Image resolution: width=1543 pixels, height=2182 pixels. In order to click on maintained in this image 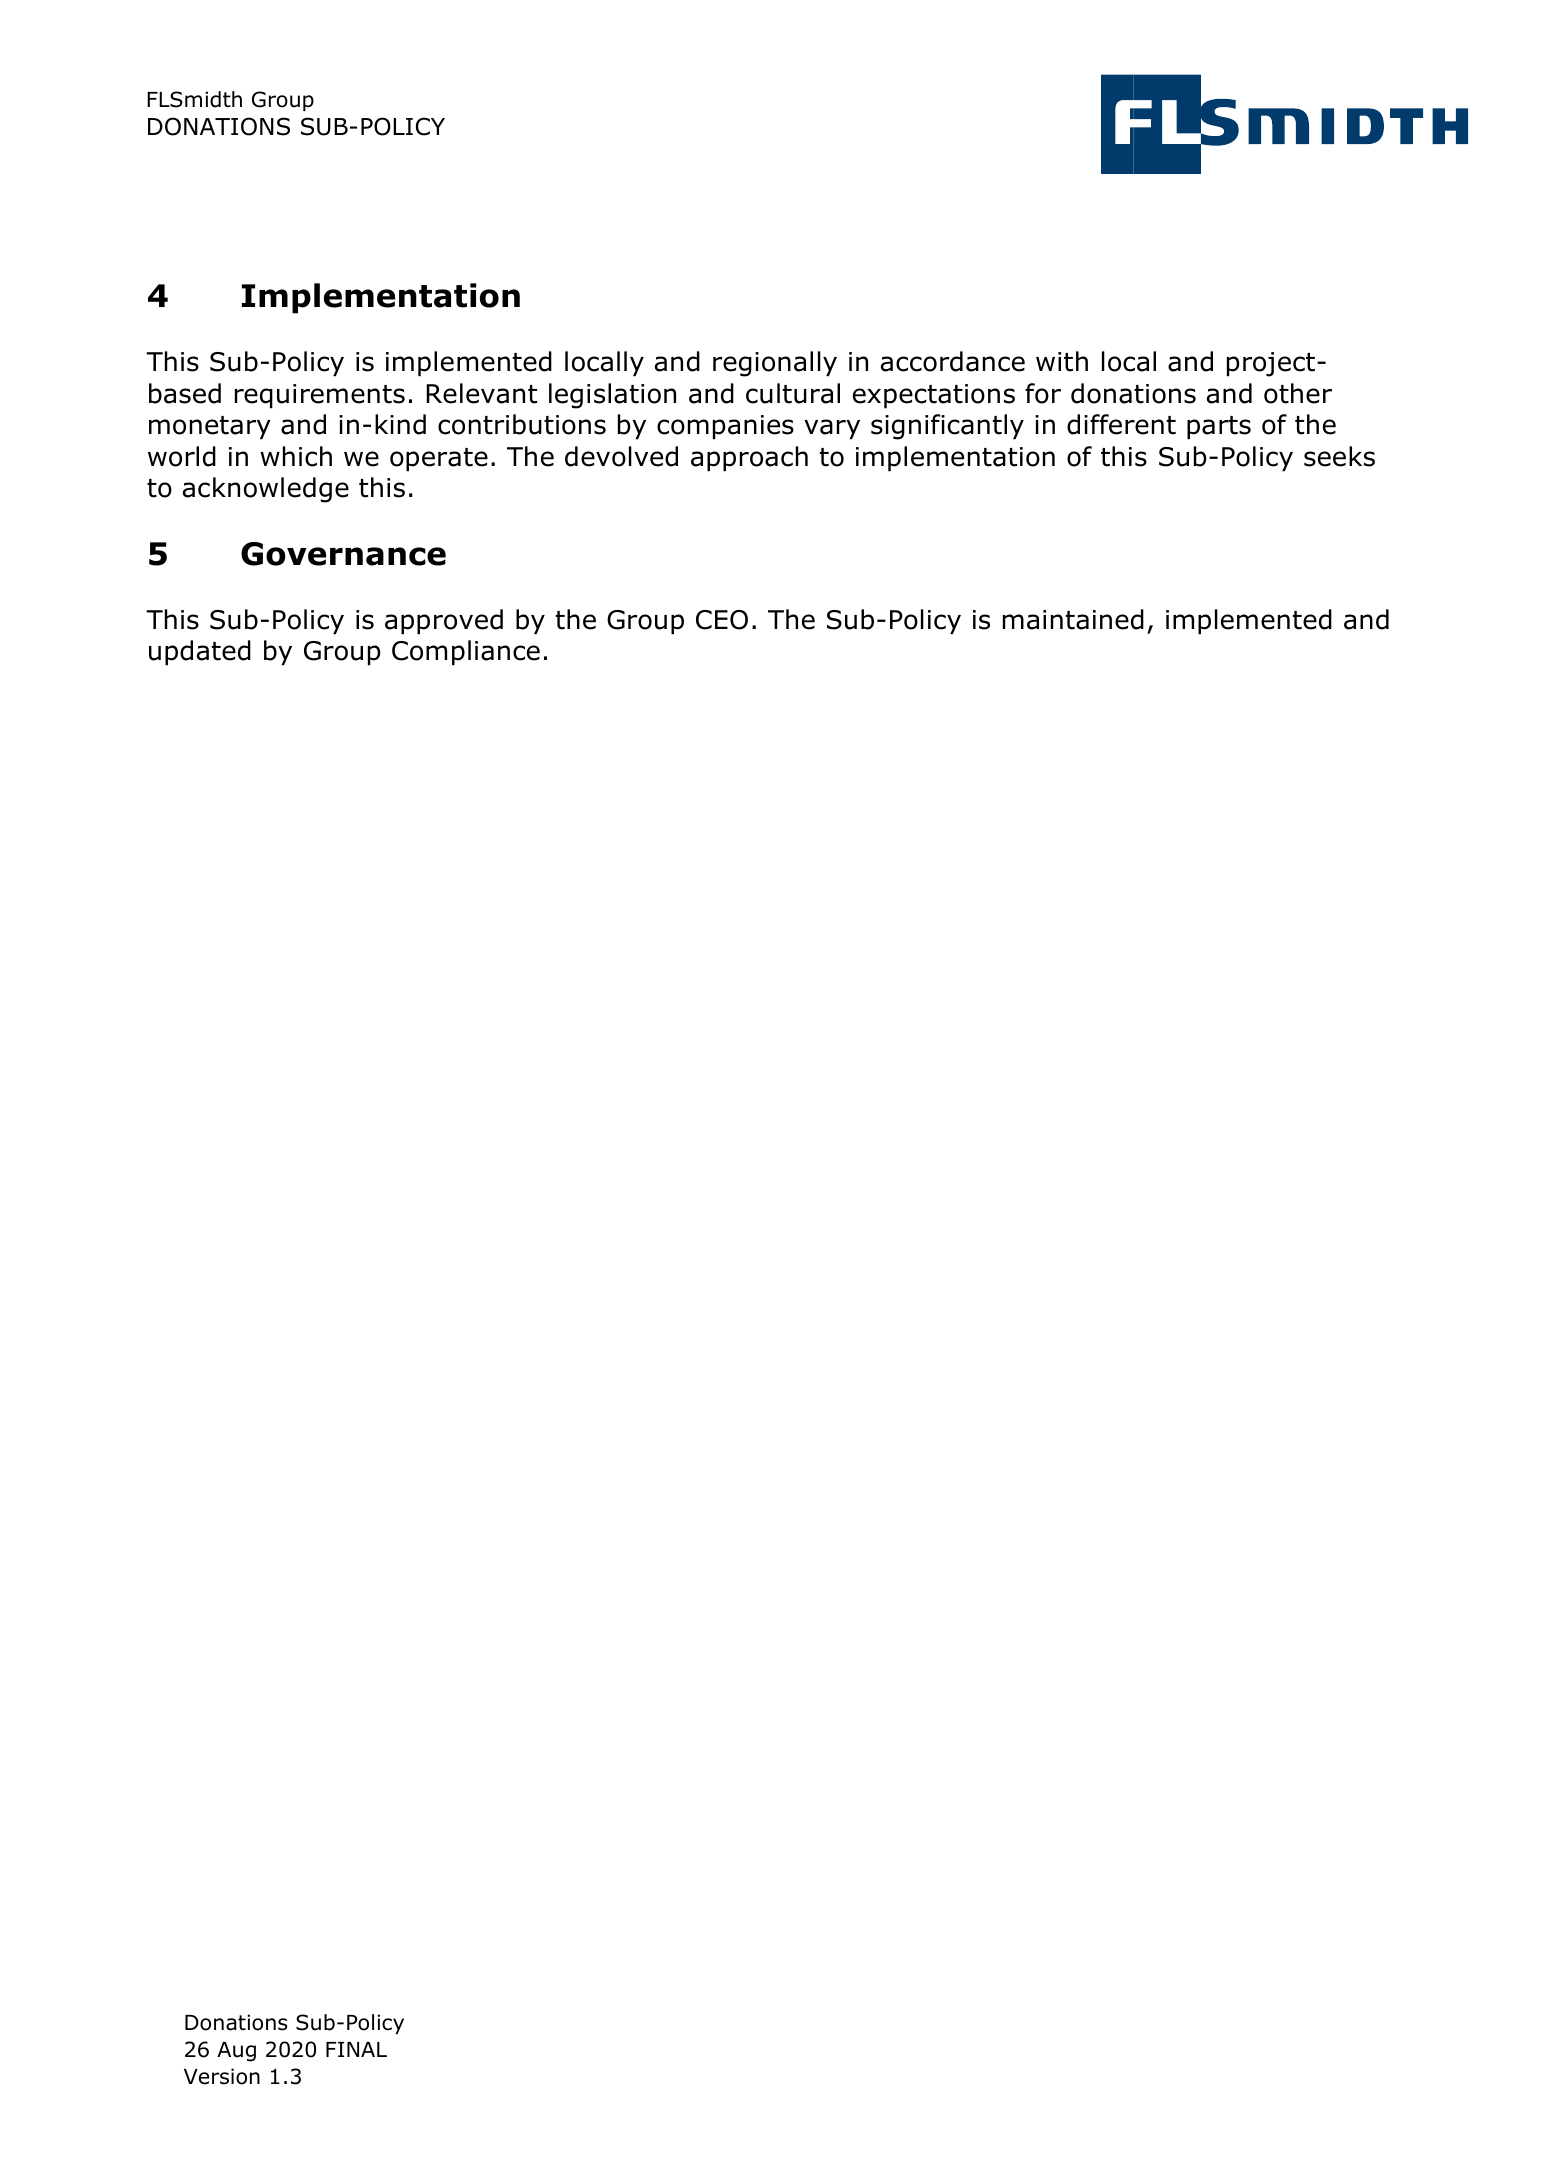, I will do `click(1073, 619)`.
